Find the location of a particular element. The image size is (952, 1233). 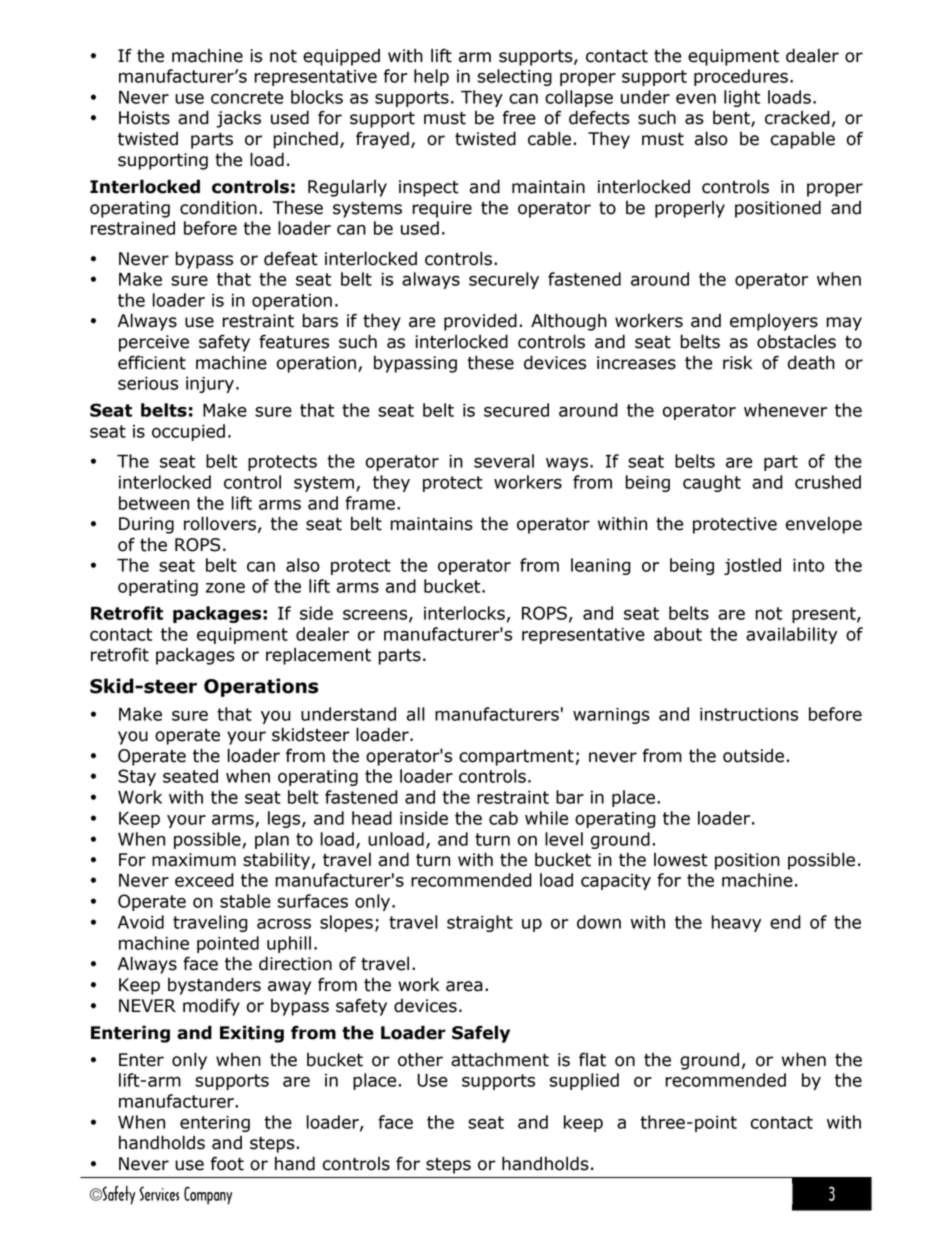

selecting is located at coordinates (515, 77).
